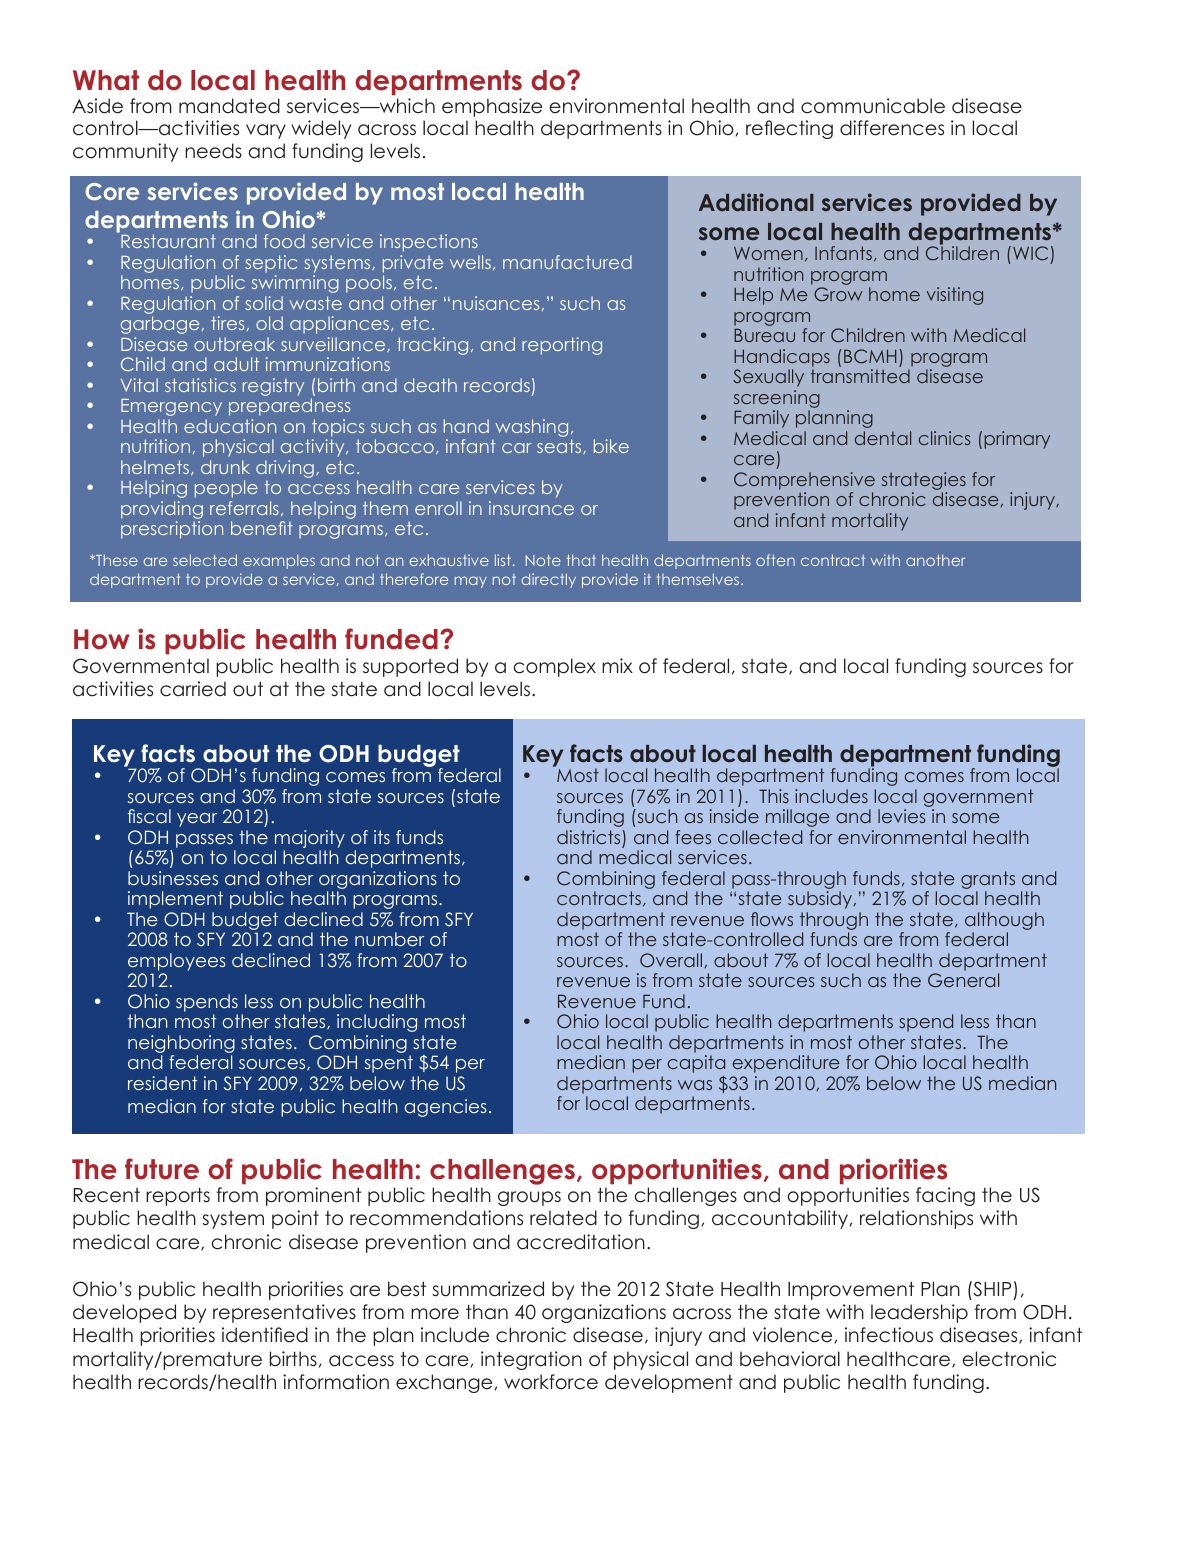  Describe the element at coordinates (492, 107) in the screenshot. I see `emphasize` at that location.
